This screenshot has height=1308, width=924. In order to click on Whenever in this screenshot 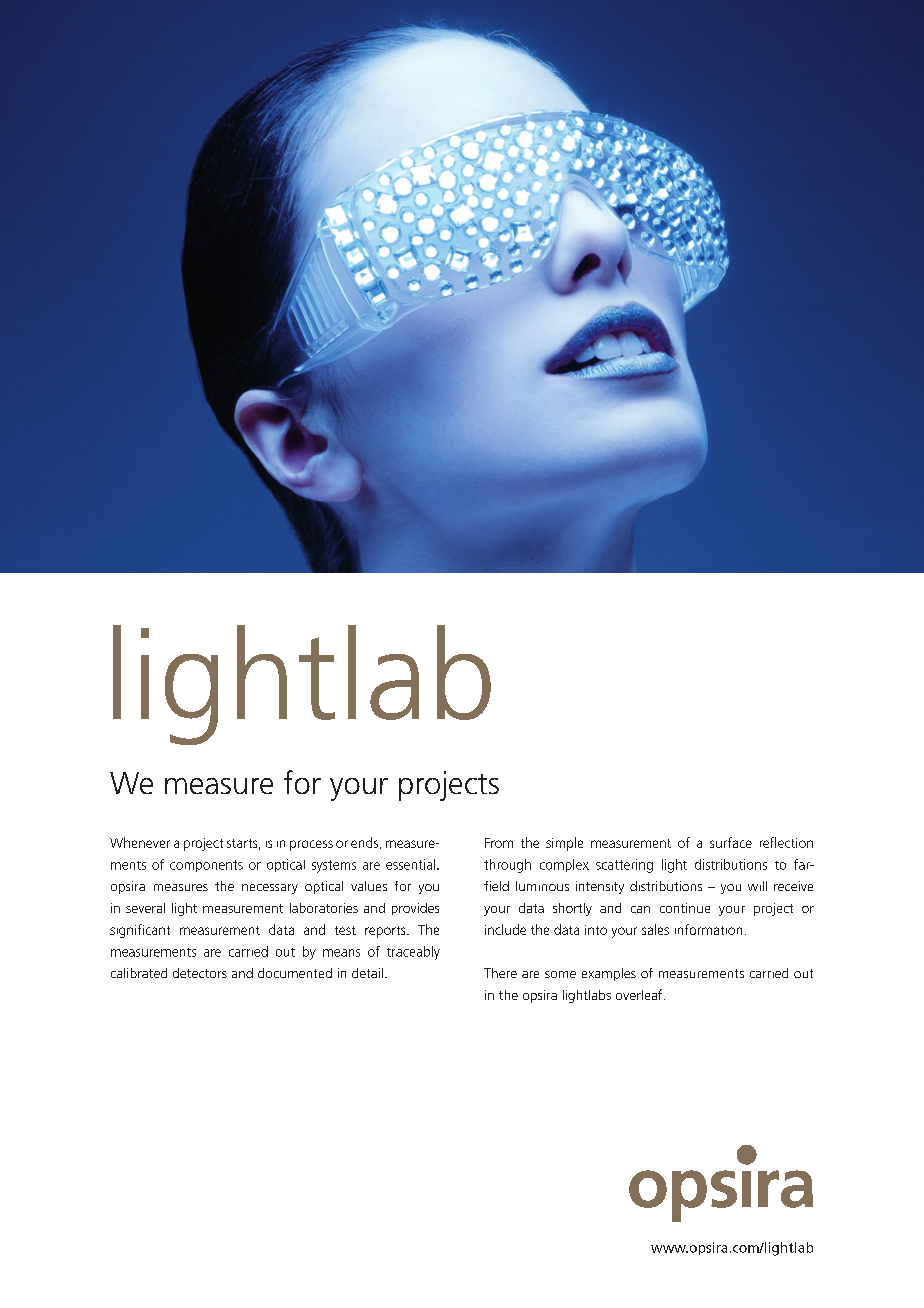, I will do `click(140, 842)`.
